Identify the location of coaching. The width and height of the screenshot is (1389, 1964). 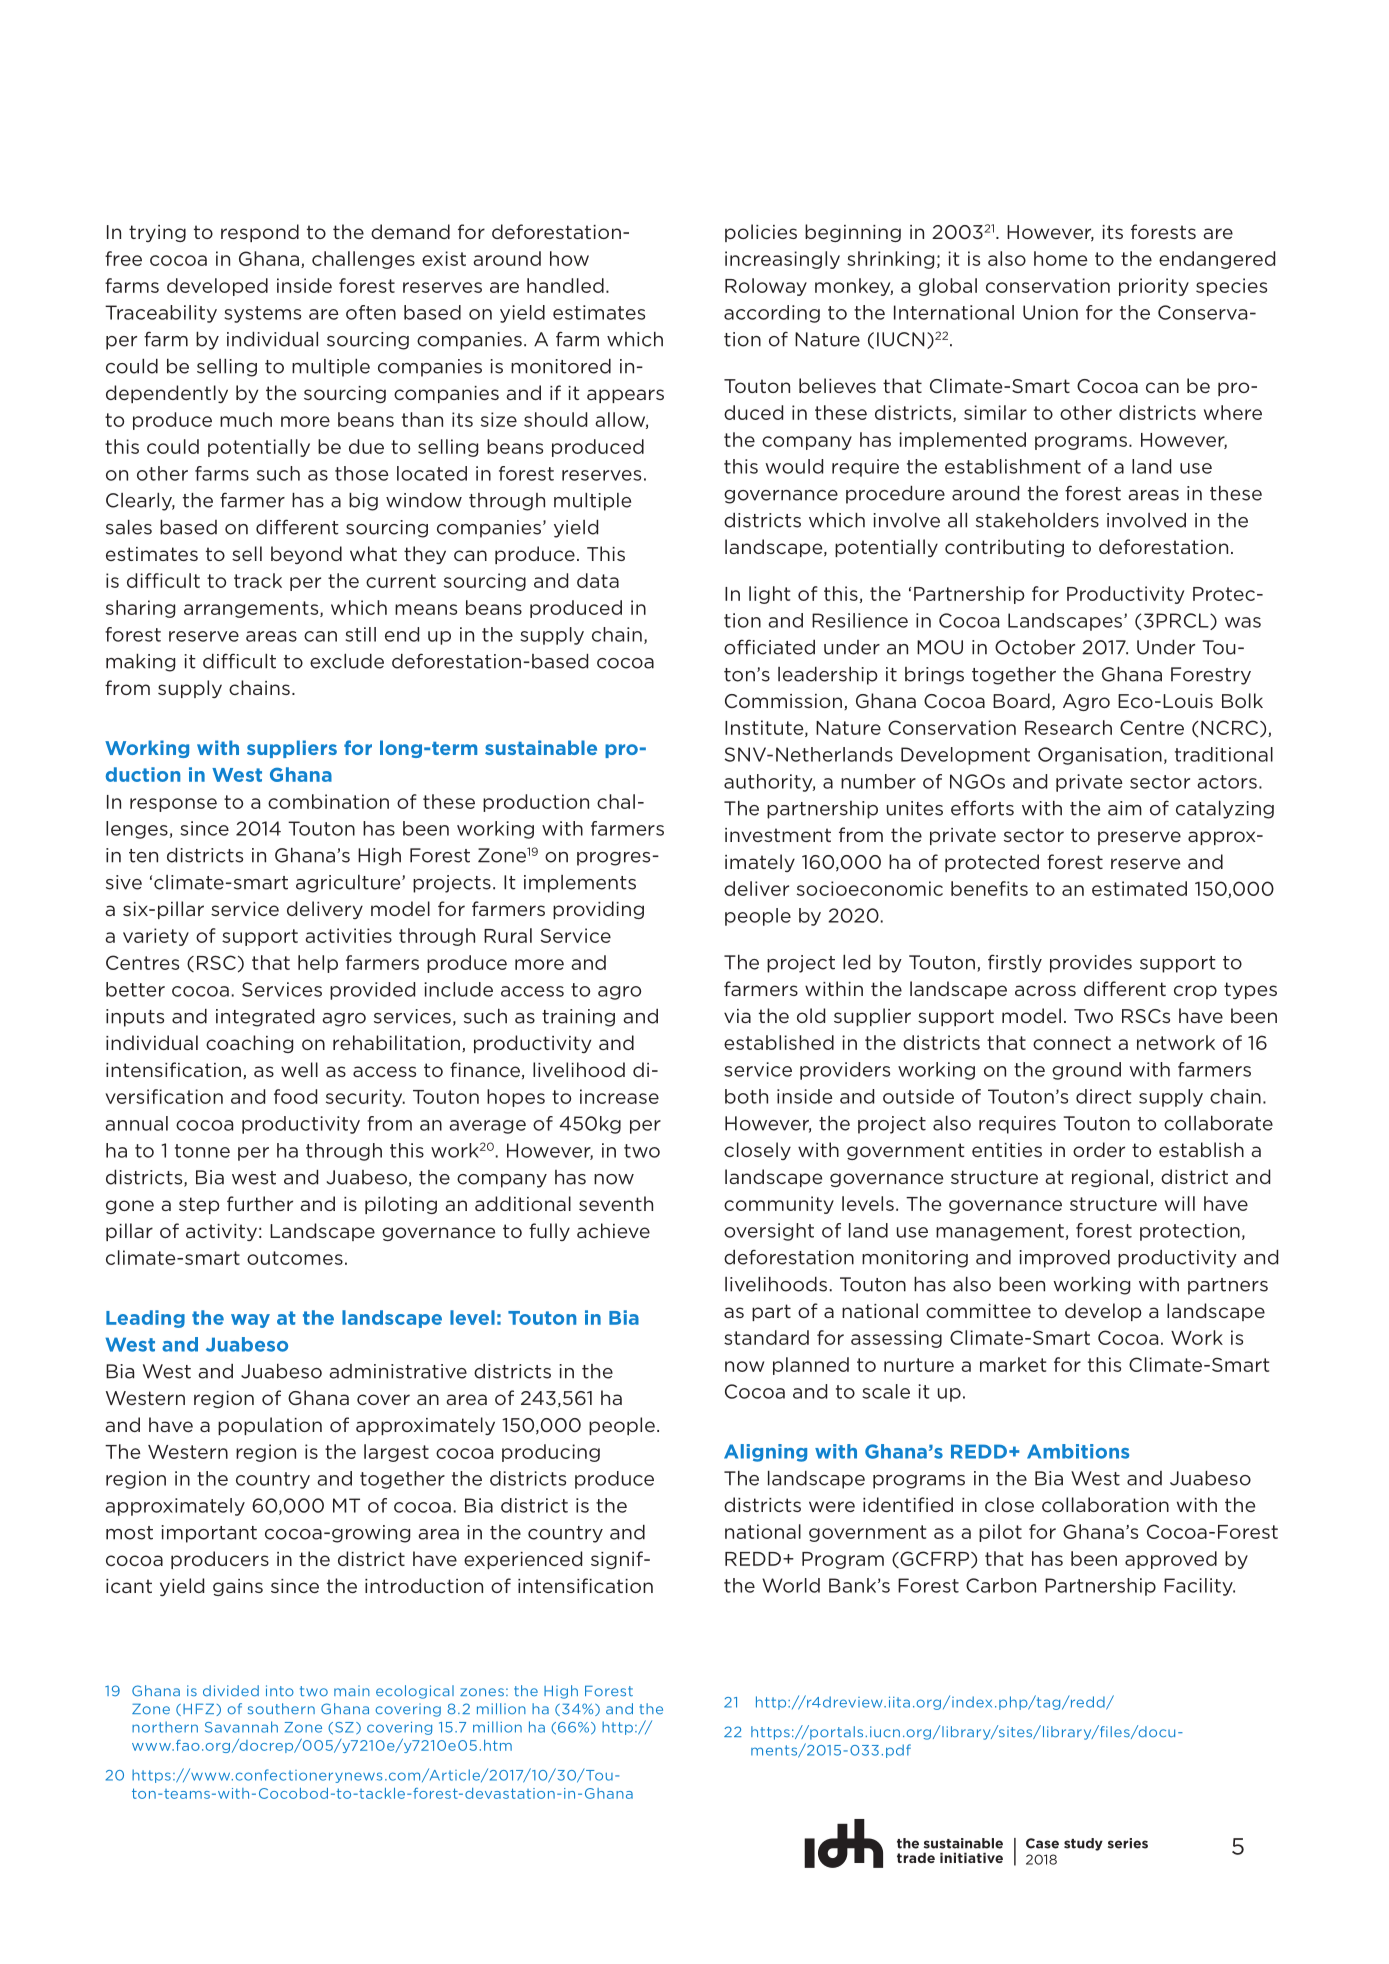
(249, 1044).
